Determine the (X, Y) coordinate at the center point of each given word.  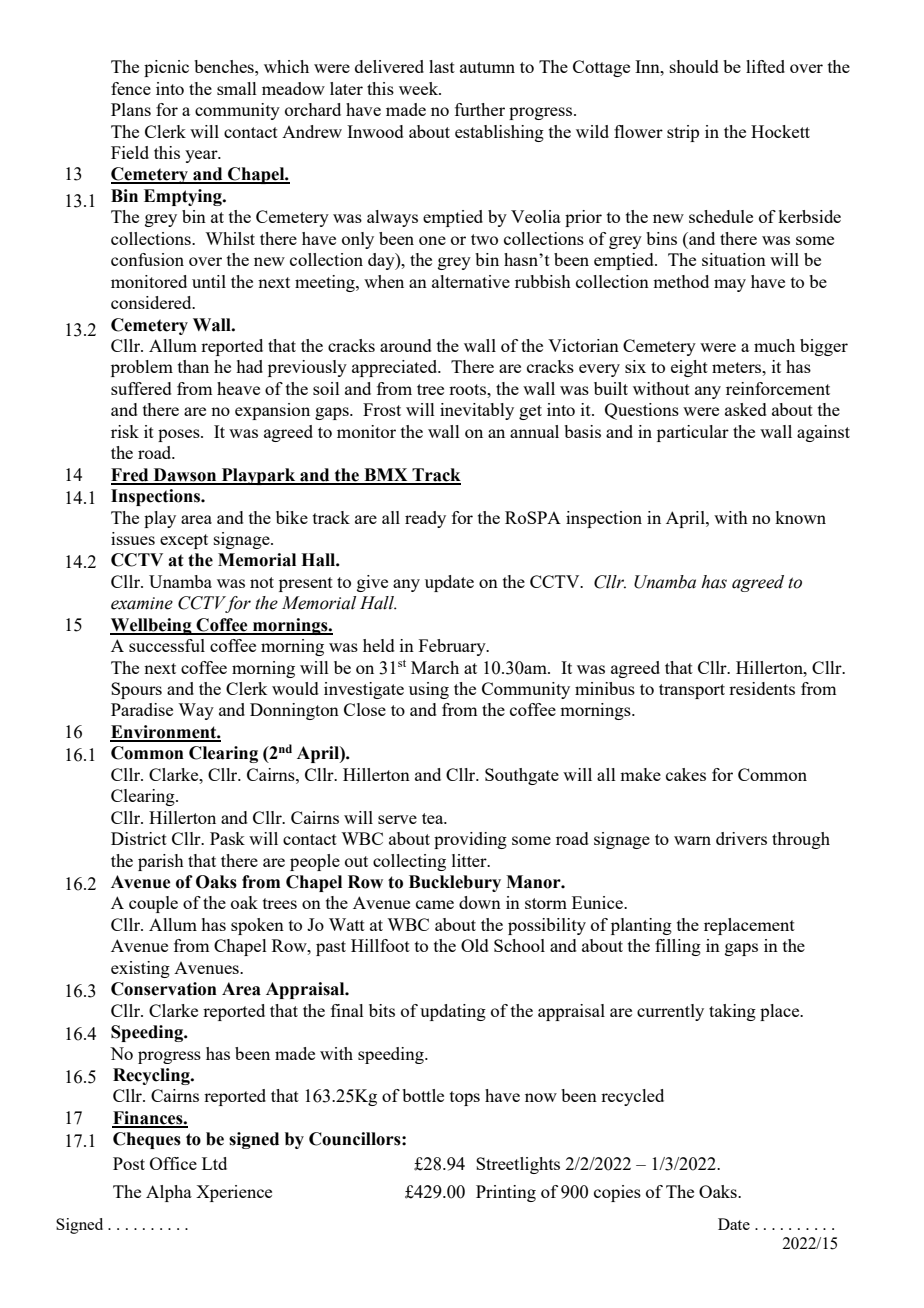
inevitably (477, 411)
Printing (506, 1193)
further (480, 109)
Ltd (214, 1163)
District (139, 838)
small (237, 88)
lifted (765, 66)
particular (693, 433)
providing (470, 840)
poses (180, 435)
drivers (741, 838)
